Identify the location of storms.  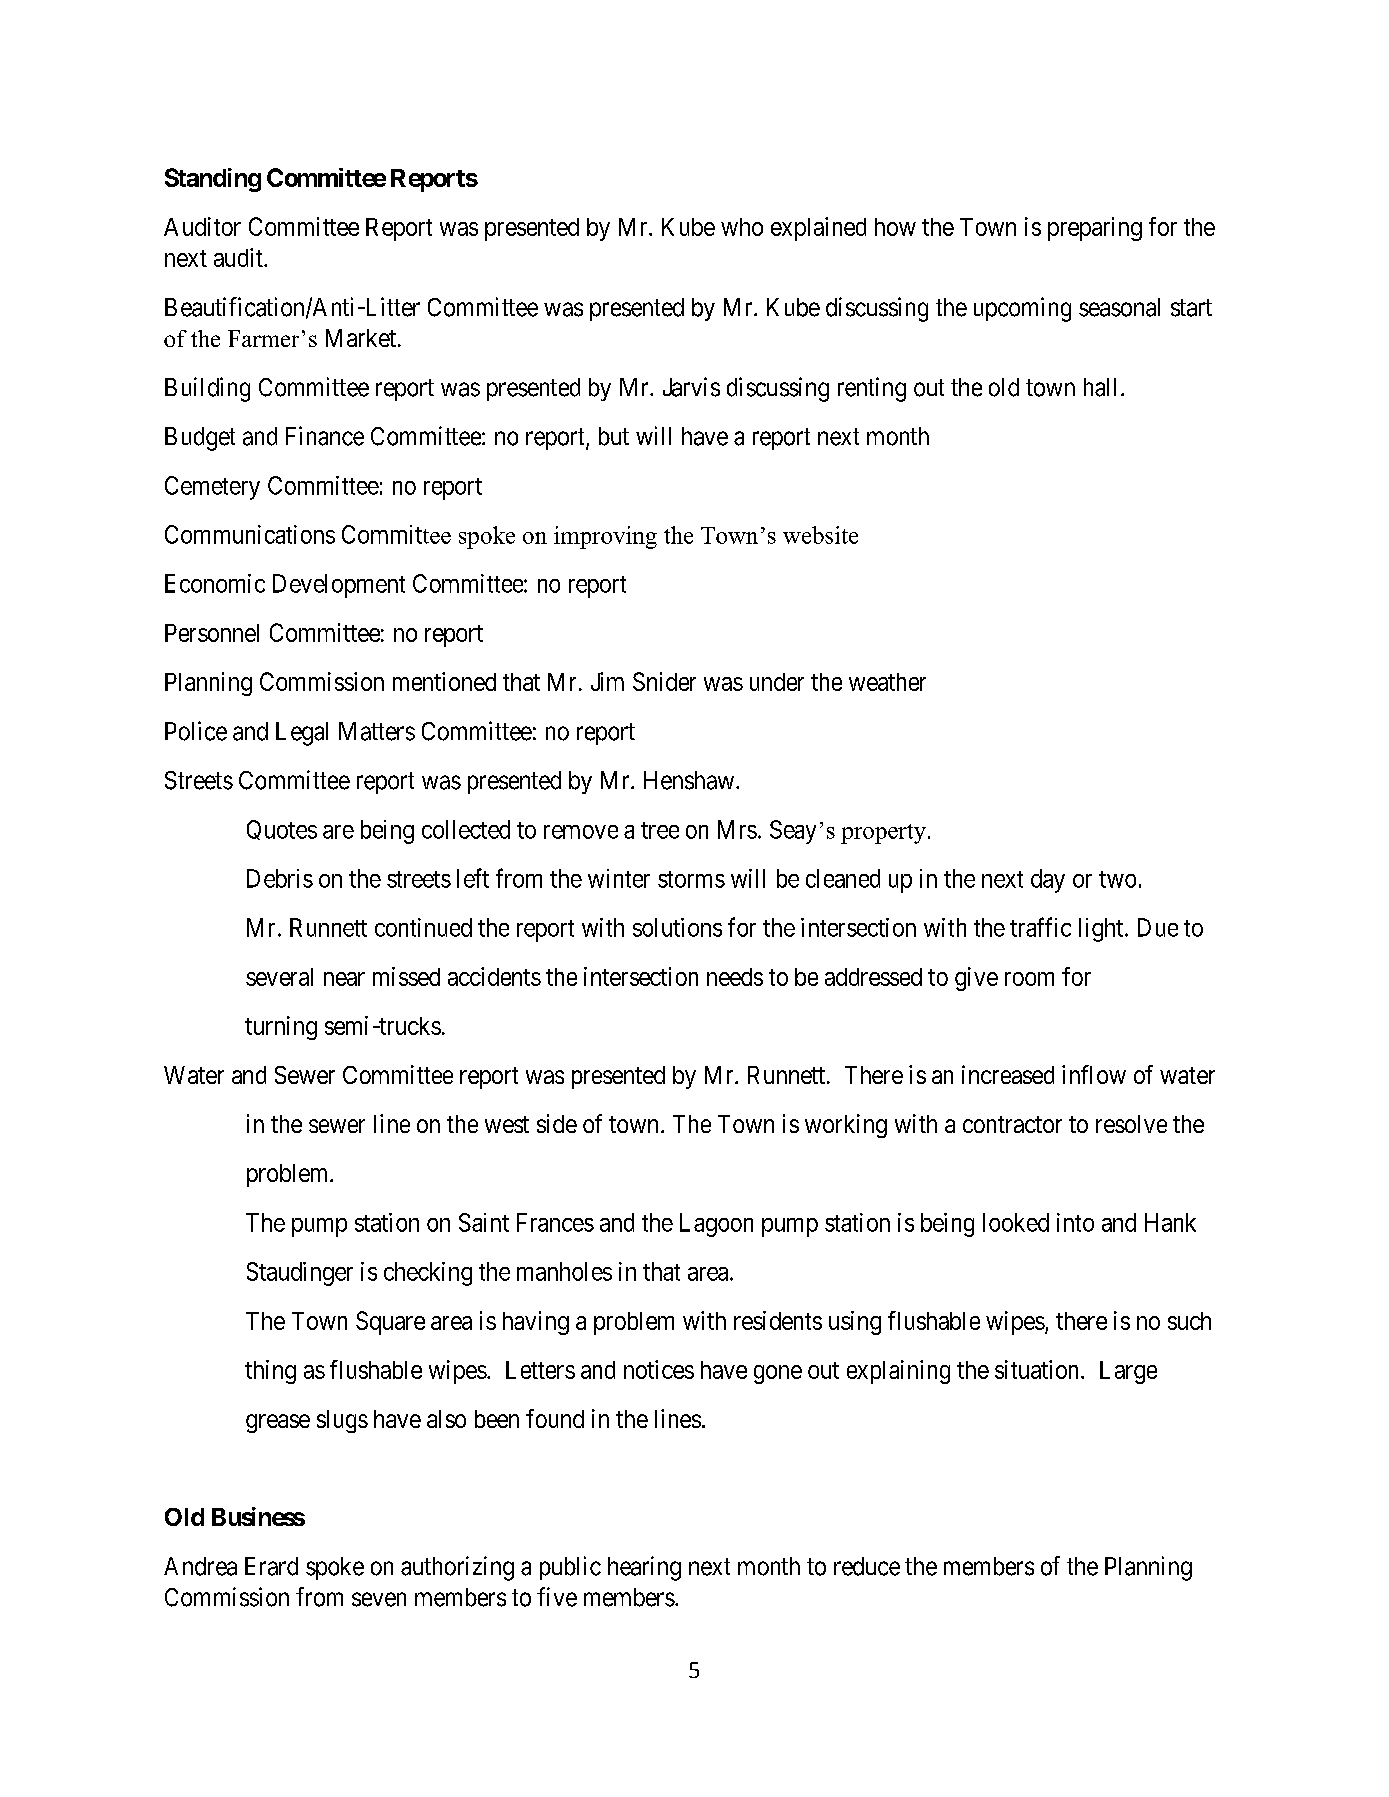
(691, 879).
